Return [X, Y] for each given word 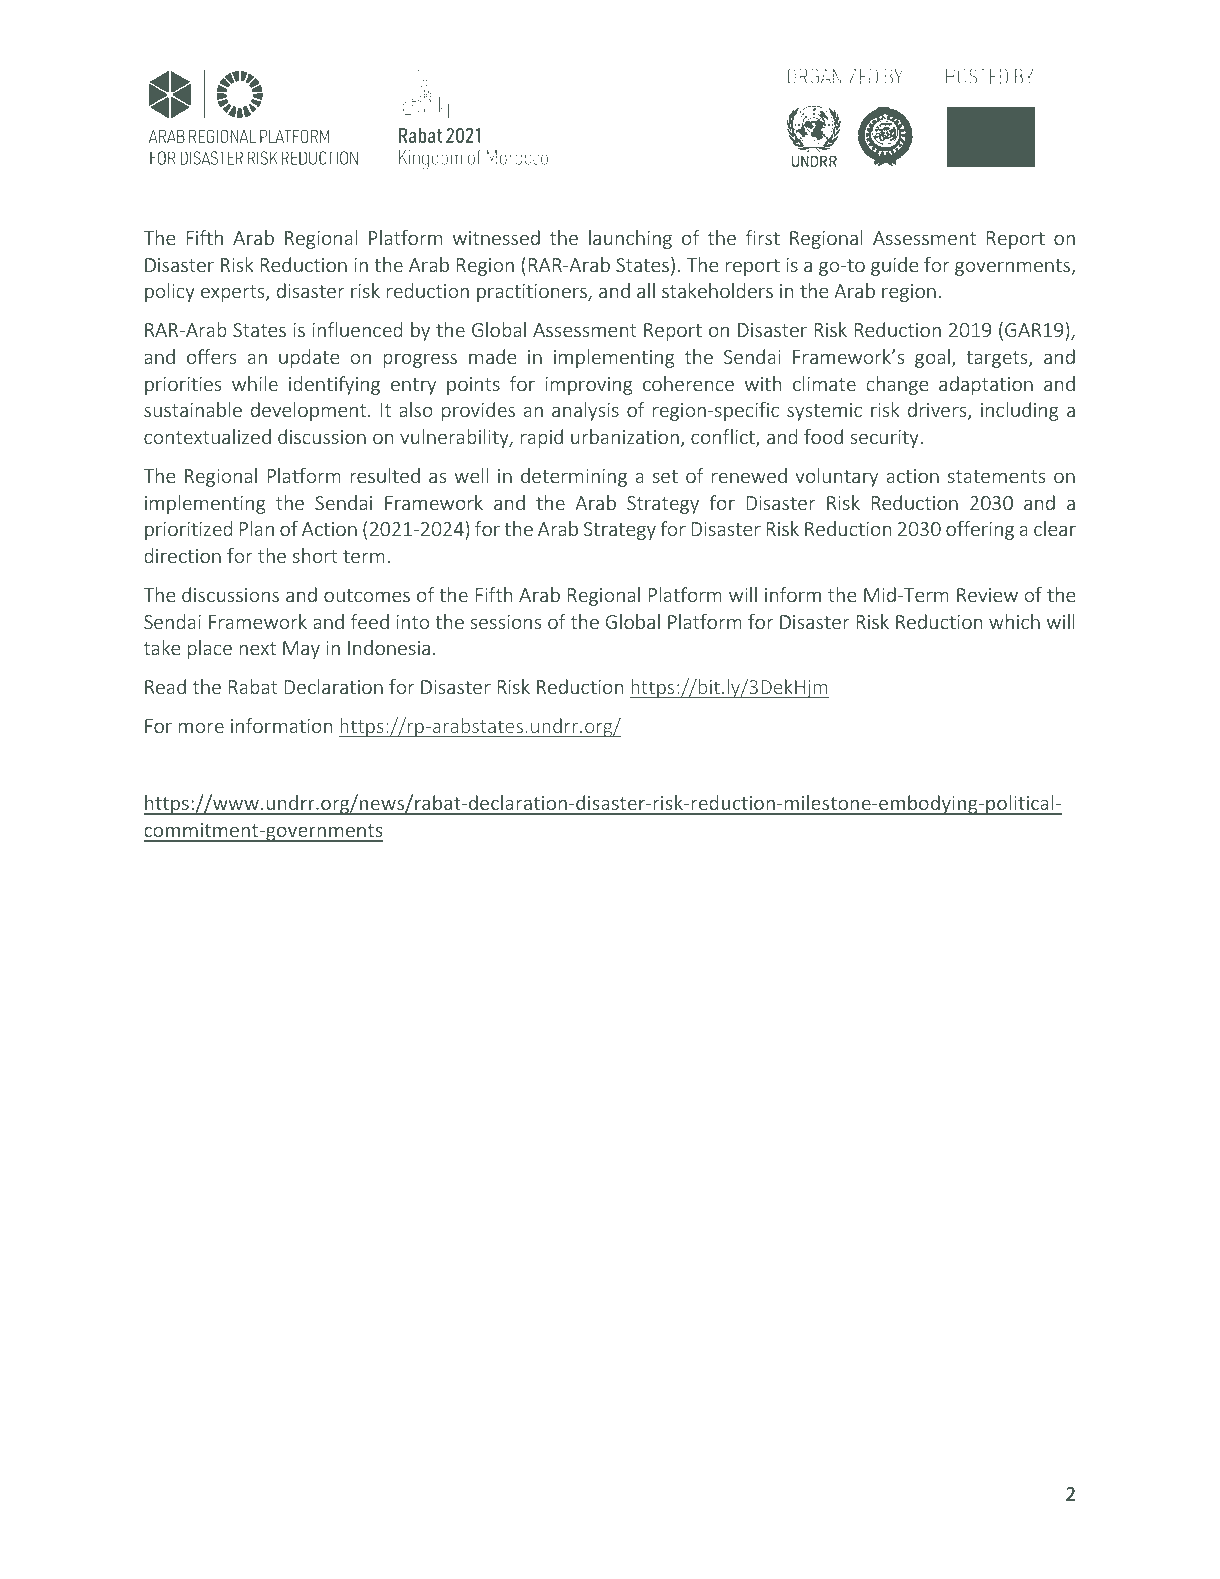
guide [894, 266]
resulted [385, 475]
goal [932, 358]
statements [997, 476]
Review [987, 595]
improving [589, 386]
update [309, 358]
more [201, 727]
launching [630, 239]
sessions [506, 622]
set [665, 476]
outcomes [367, 595]
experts [234, 293]
